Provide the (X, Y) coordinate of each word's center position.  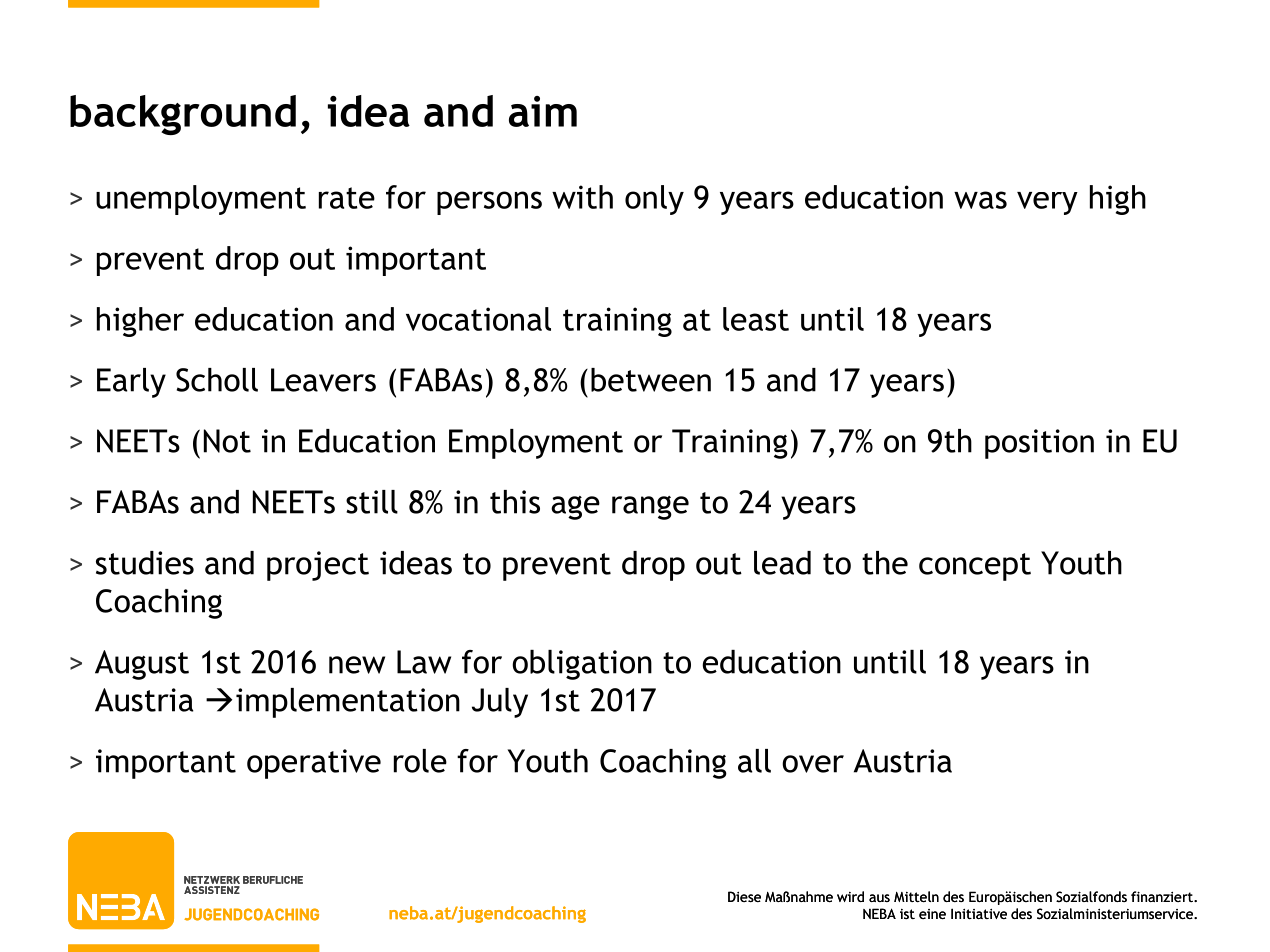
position (1039, 444)
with (582, 197)
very (1047, 203)
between (651, 380)
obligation (582, 665)
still (372, 502)
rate (347, 198)
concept (975, 567)
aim (543, 111)
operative (314, 764)
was (980, 200)
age (575, 508)
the (885, 563)
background (183, 115)
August (142, 665)
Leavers (323, 380)
